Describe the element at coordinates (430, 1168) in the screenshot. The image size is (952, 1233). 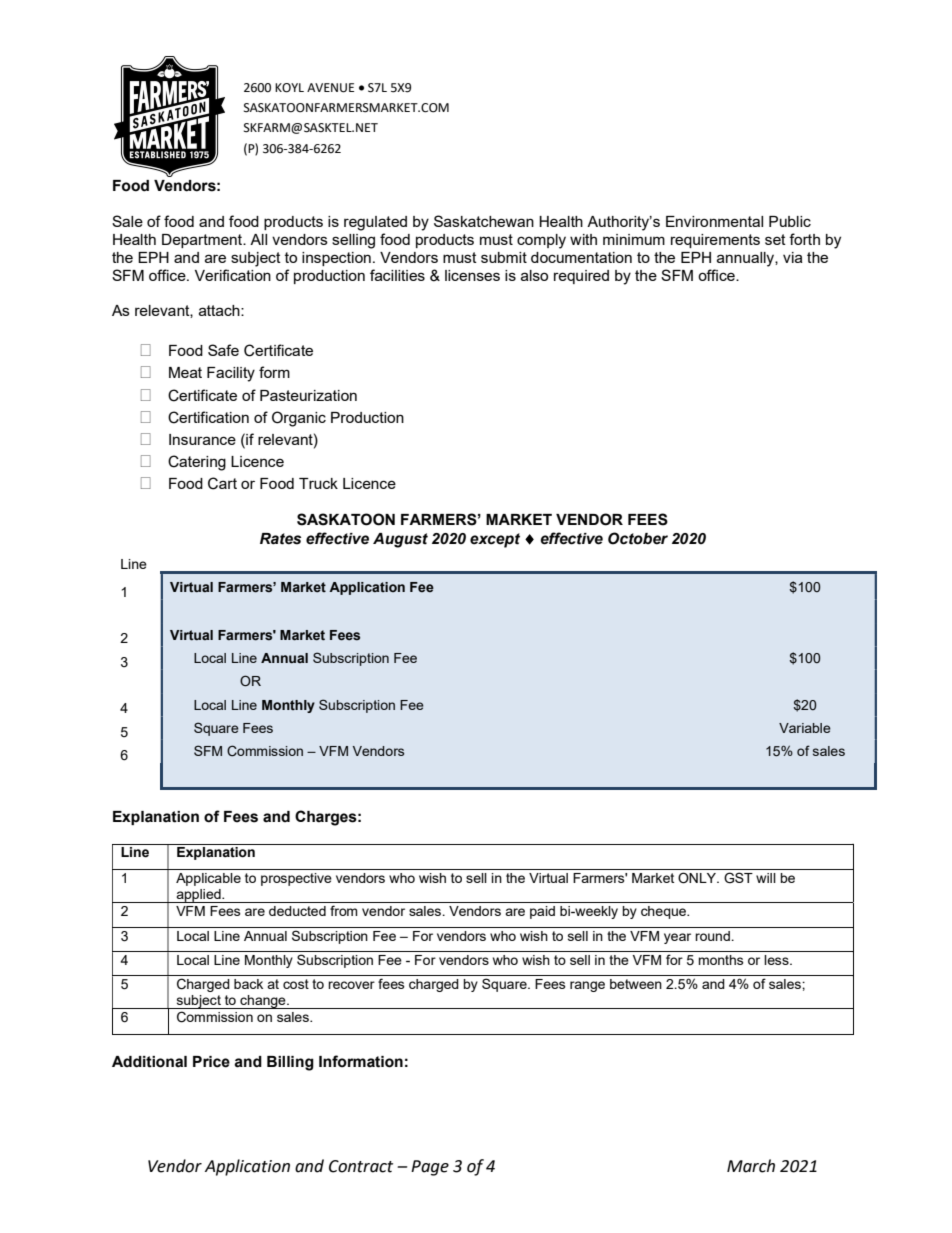
I see `Page` at that location.
